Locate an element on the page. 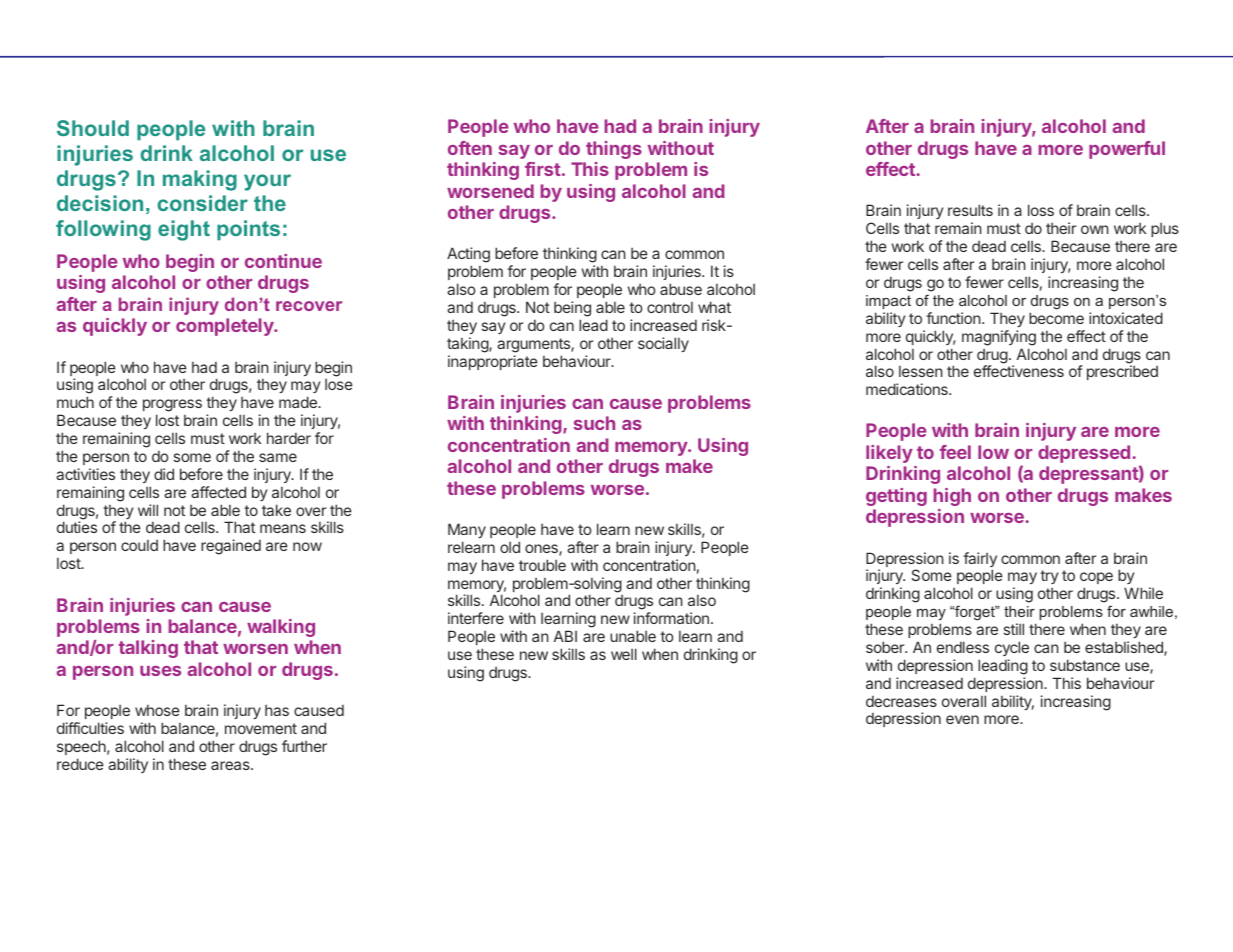  try is located at coordinates (1049, 577).
